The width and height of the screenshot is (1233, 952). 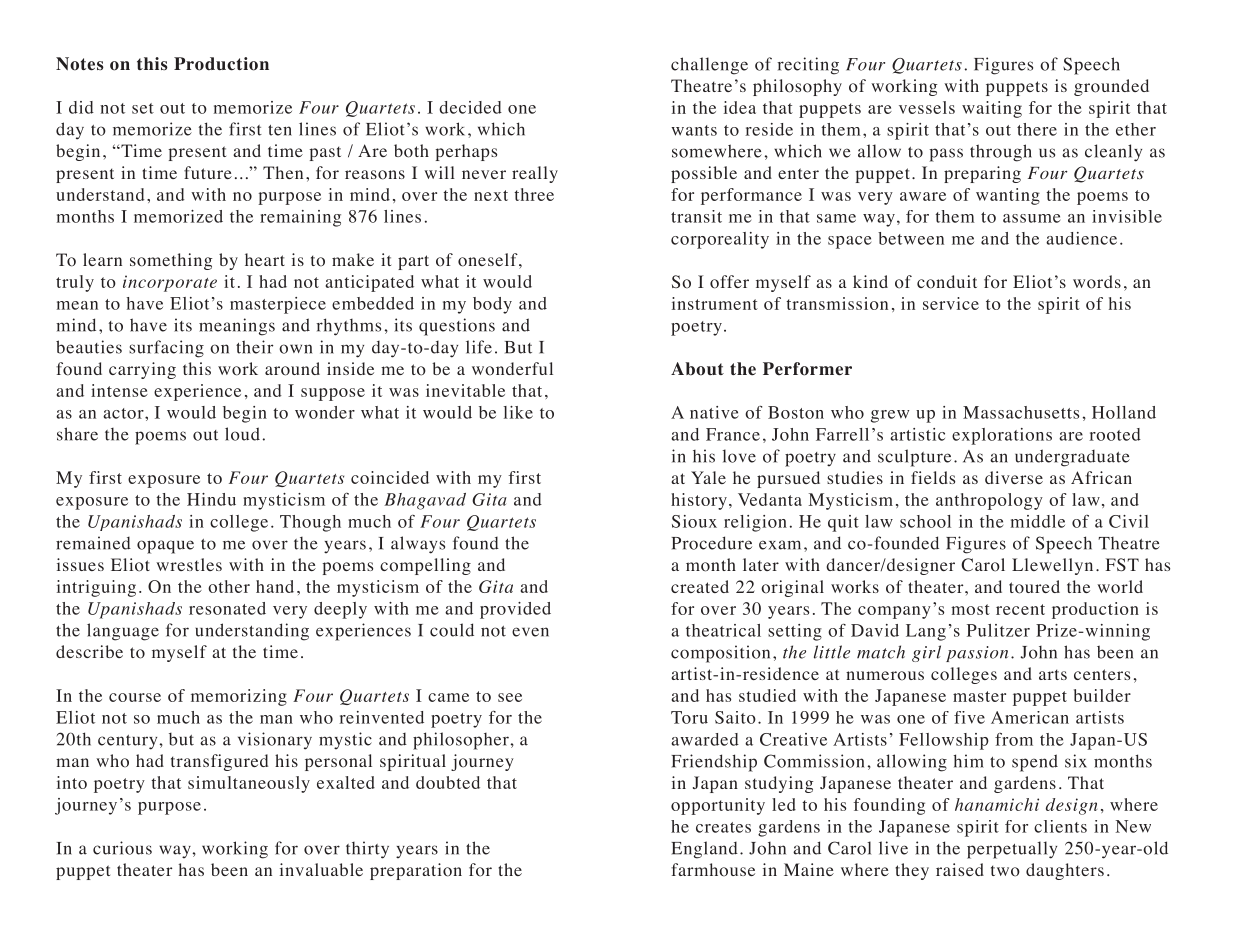 What do you see at coordinates (1038, 521) in the screenshot?
I see `middle` at bounding box center [1038, 521].
